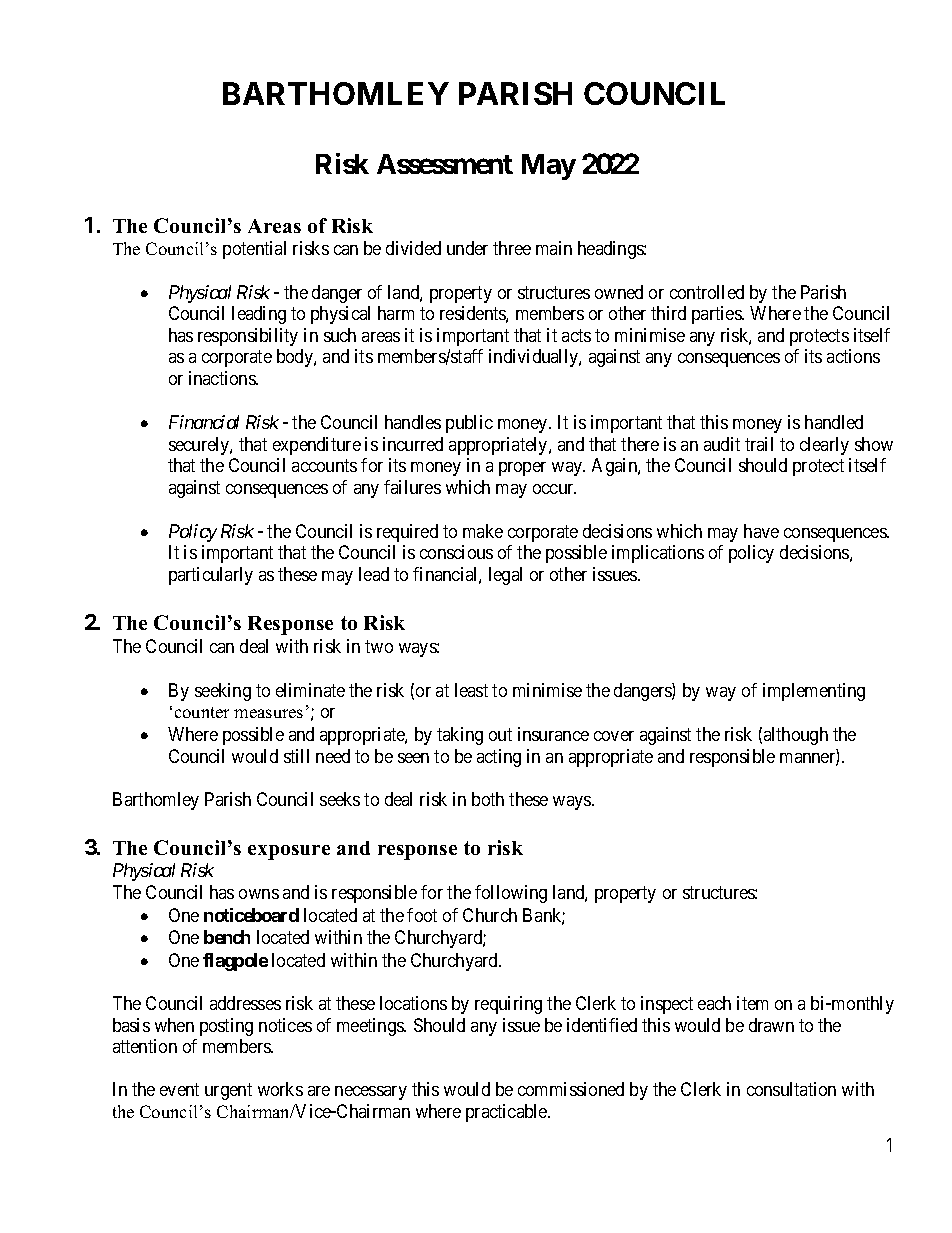 Image resolution: width=952 pixels, height=1233 pixels. What do you see at coordinates (296, 756) in the document?
I see `still` at bounding box center [296, 756].
